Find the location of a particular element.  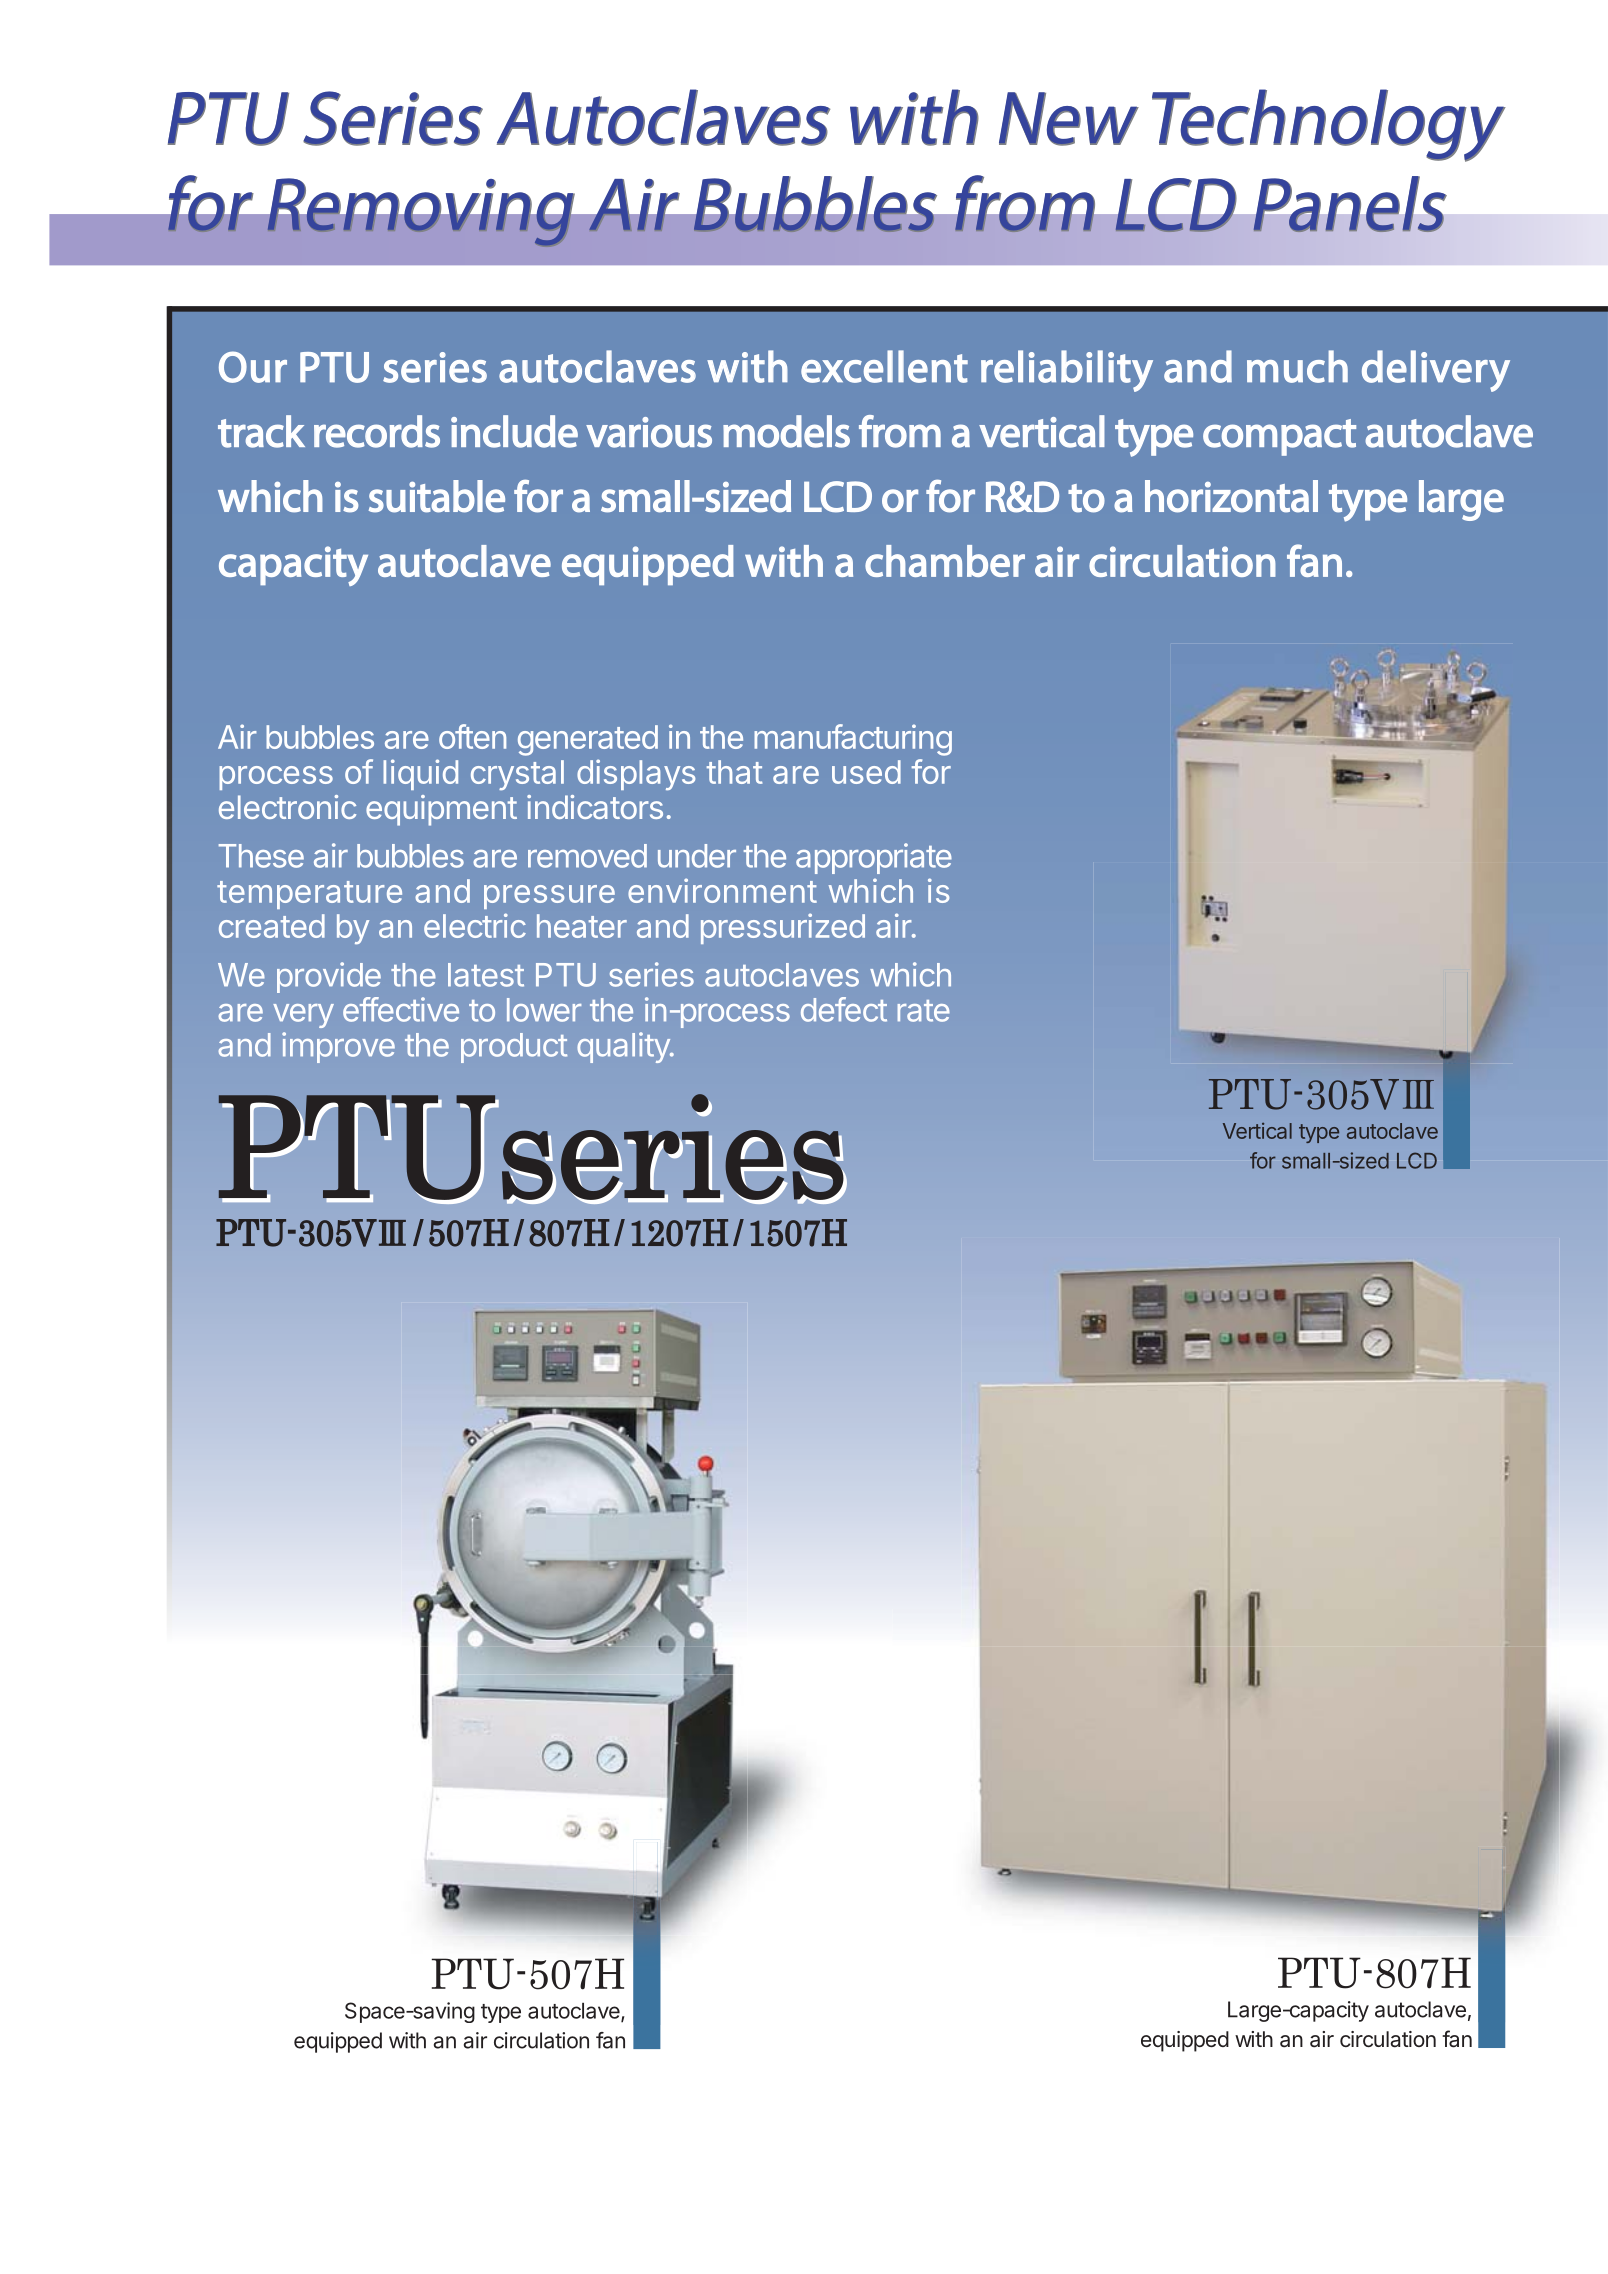

provide is located at coordinates (329, 977).
